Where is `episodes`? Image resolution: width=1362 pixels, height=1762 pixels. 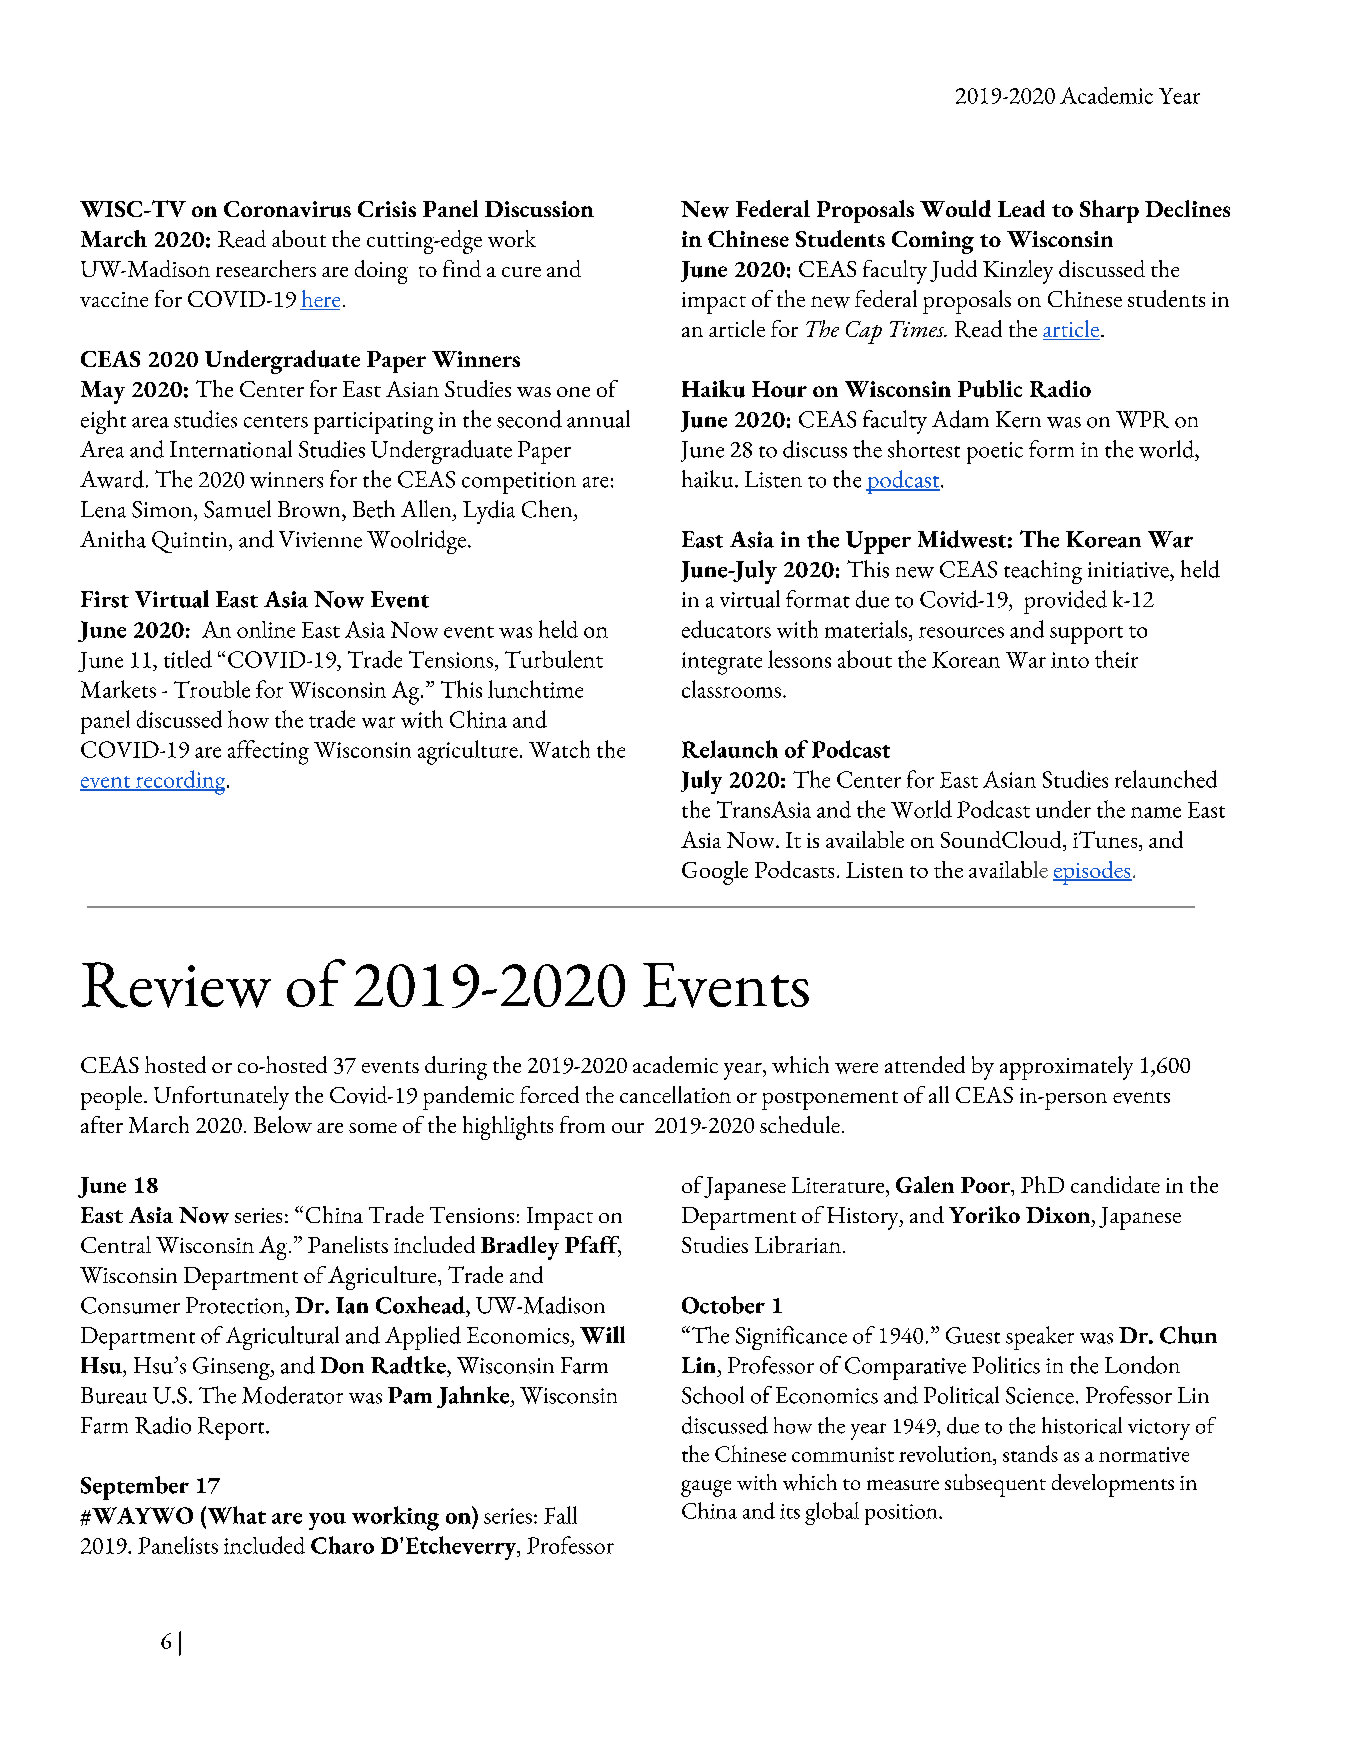
episodes is located at coordinates (1092, 873).
